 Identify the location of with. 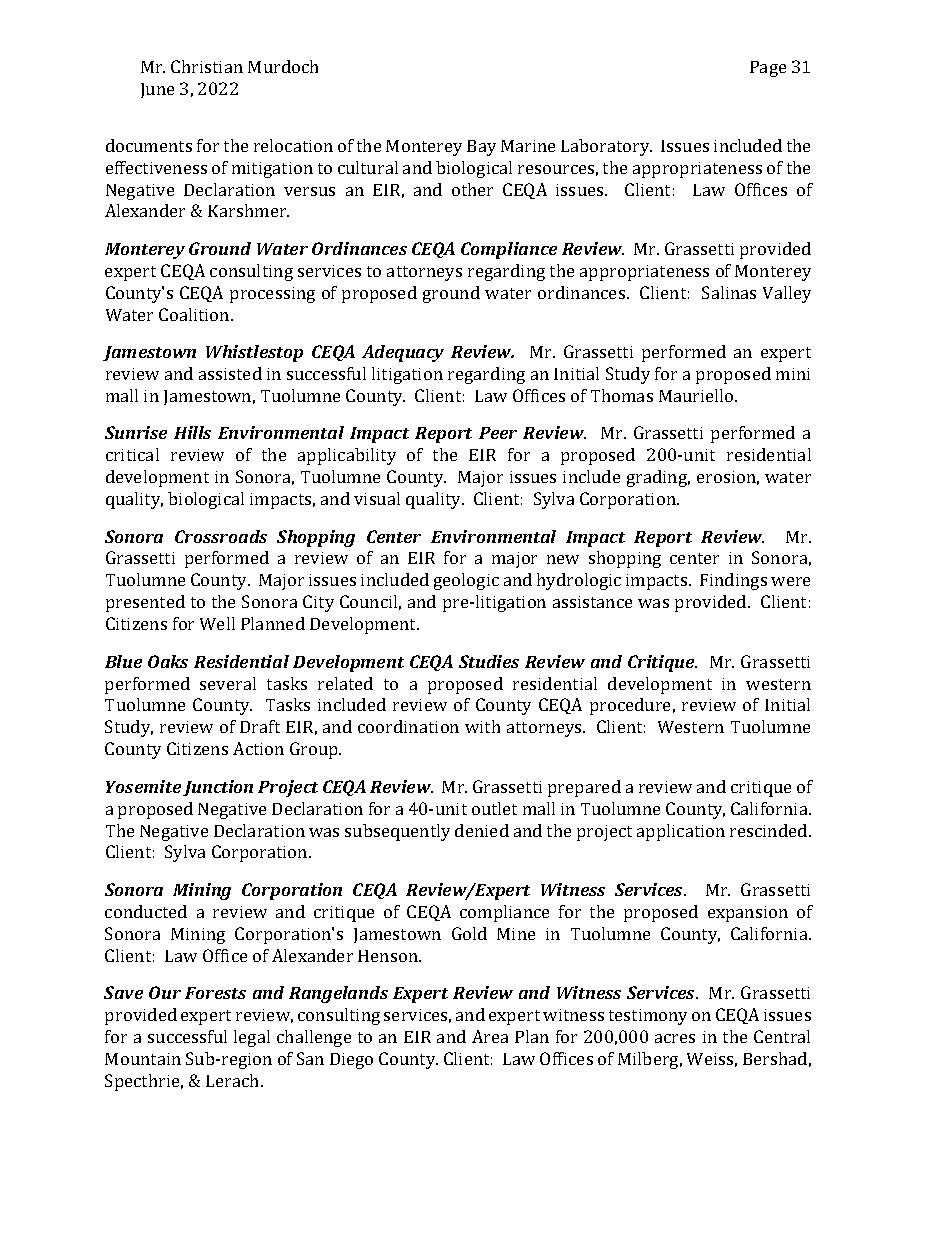
(482, 726).
